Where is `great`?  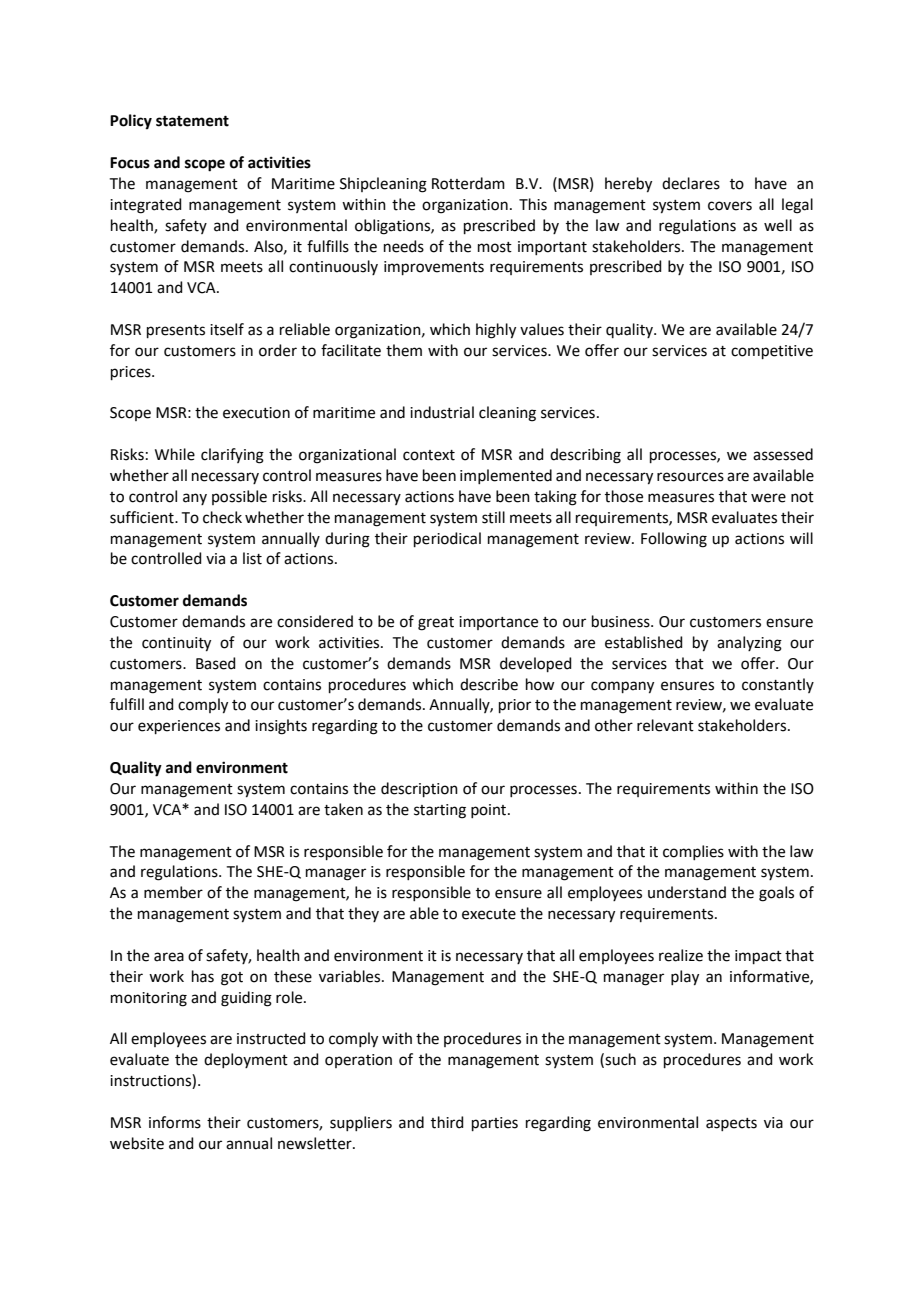
great is located at coordinates (436, 624).
